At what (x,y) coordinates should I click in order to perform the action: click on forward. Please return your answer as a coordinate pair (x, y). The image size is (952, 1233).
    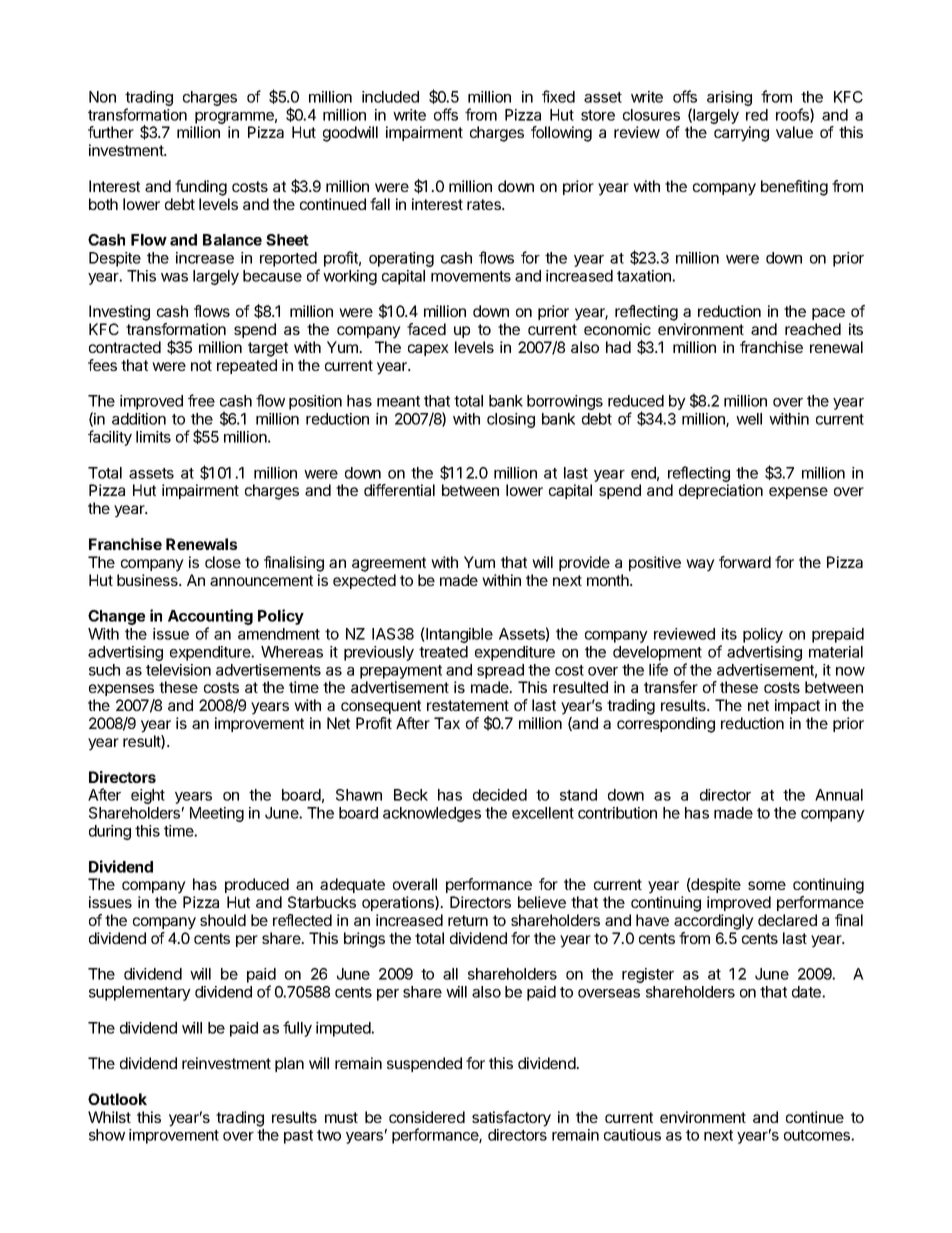
    Looking at the image, I should click on (745, 562).
